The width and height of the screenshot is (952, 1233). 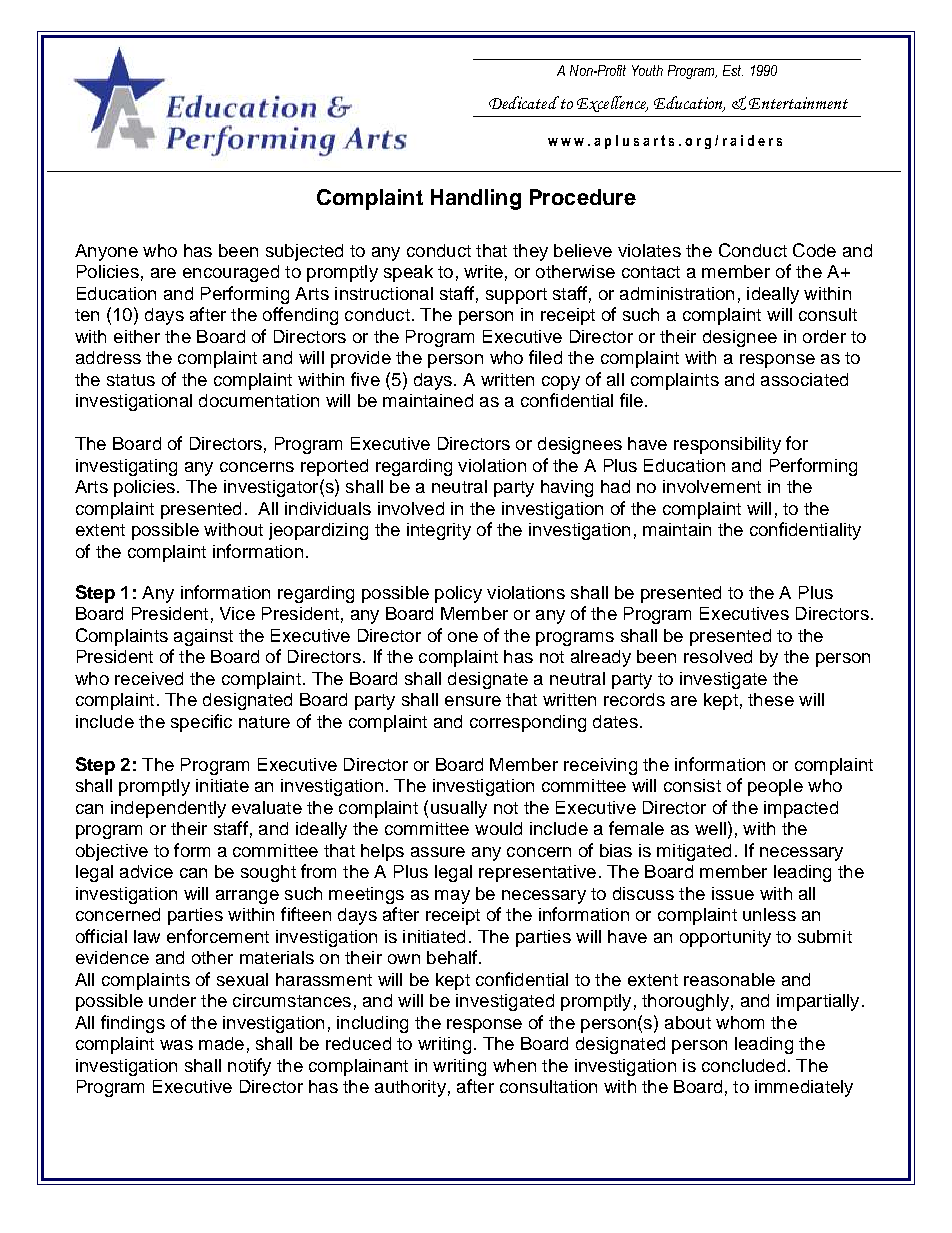 I want to click on concluded, so click(x=743, y=1065).
